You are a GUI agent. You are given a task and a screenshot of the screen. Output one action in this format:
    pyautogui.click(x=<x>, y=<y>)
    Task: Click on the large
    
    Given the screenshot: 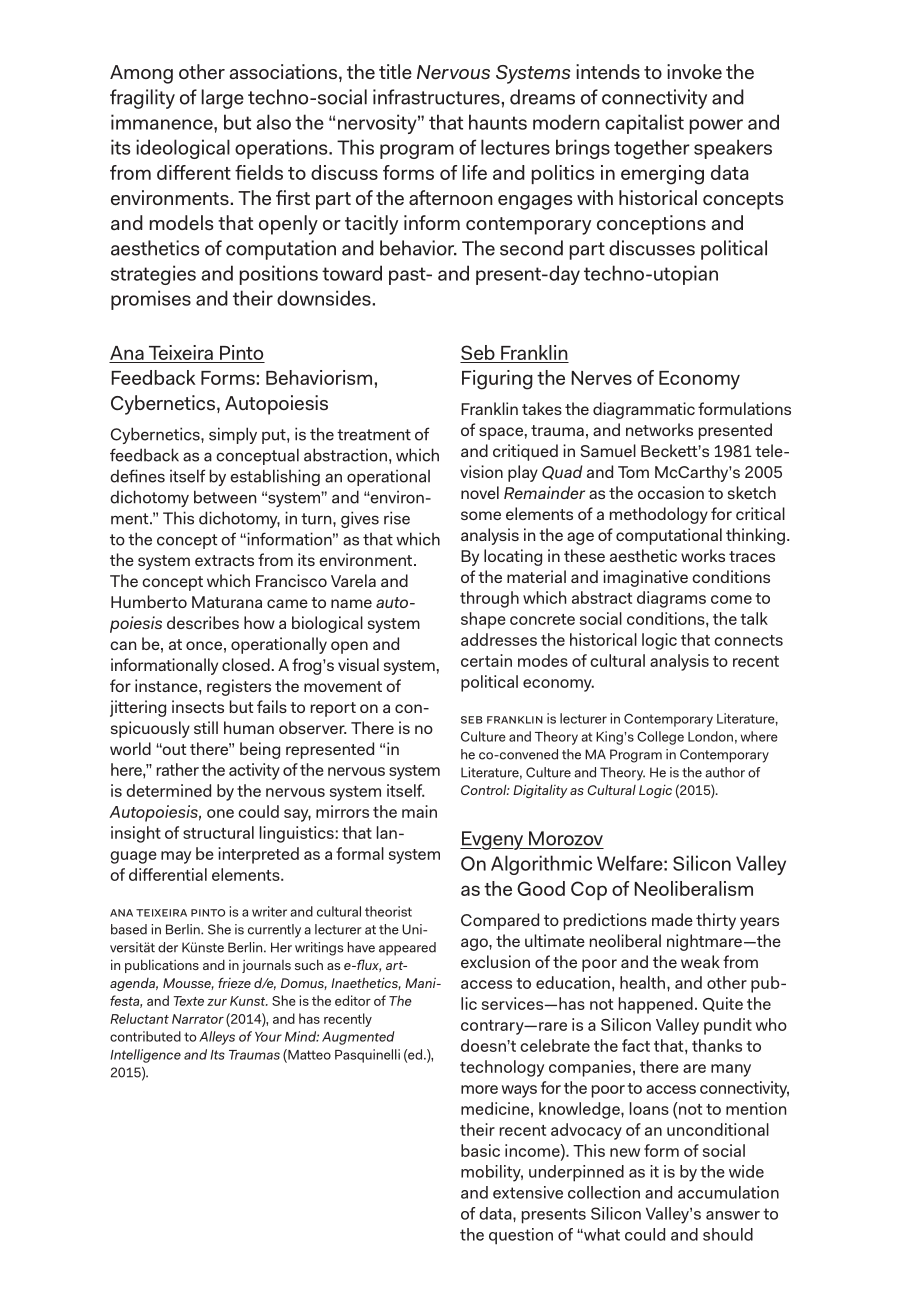 What is the action you would take?
    pyautogui.click(x=223, y=99)
